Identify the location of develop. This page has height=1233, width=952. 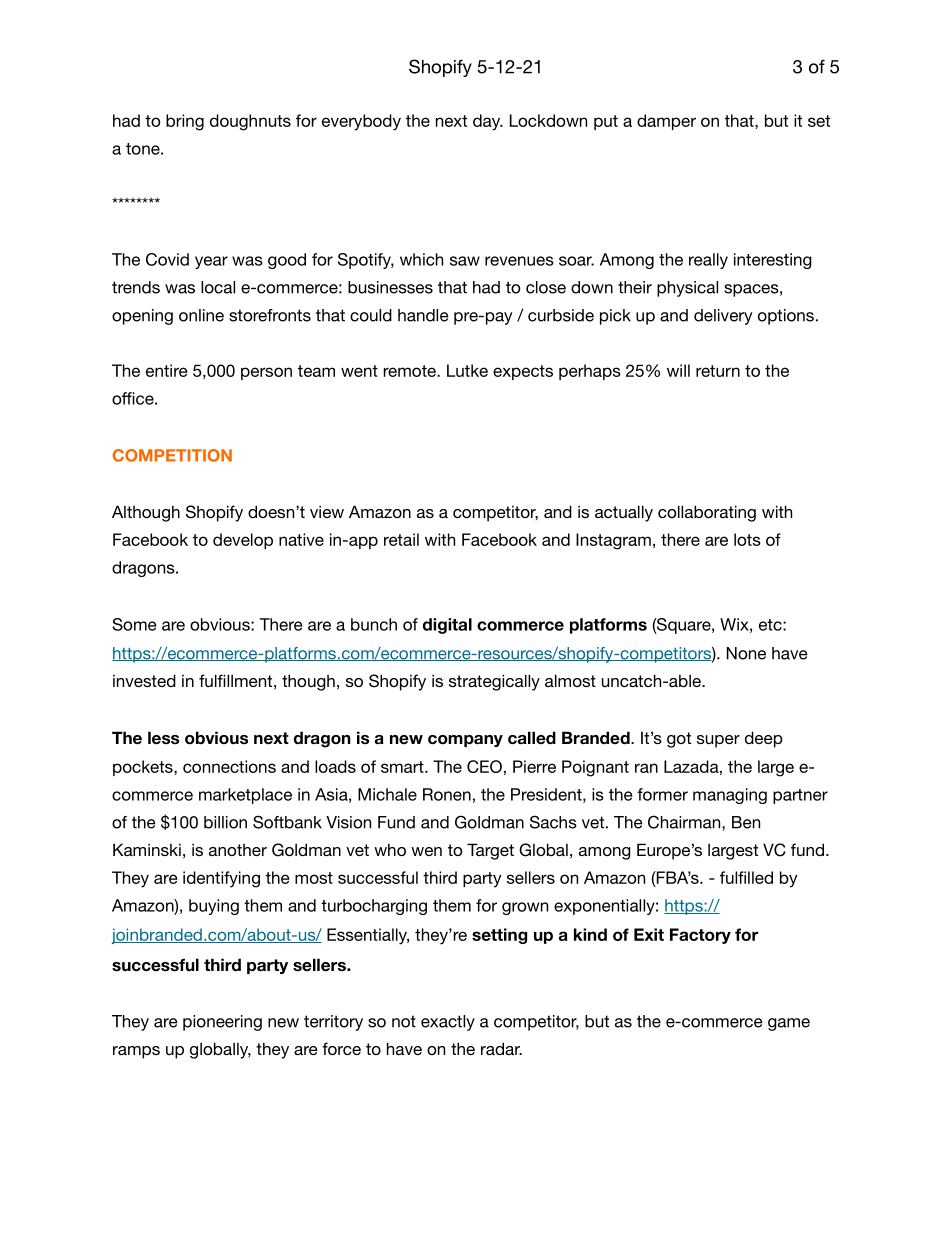
(243, 541).
